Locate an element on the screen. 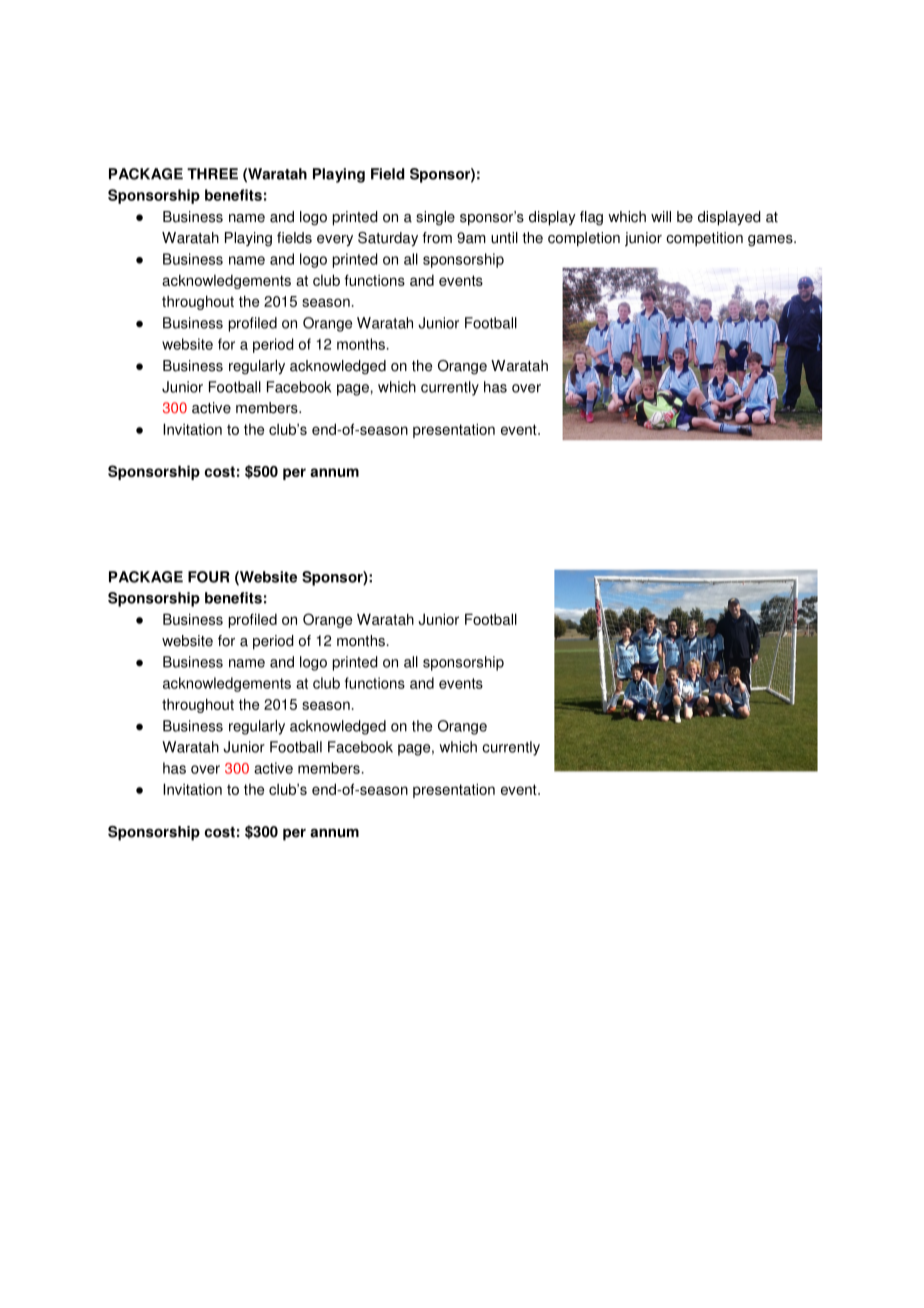  competition is located at coordinates (704, 239).
